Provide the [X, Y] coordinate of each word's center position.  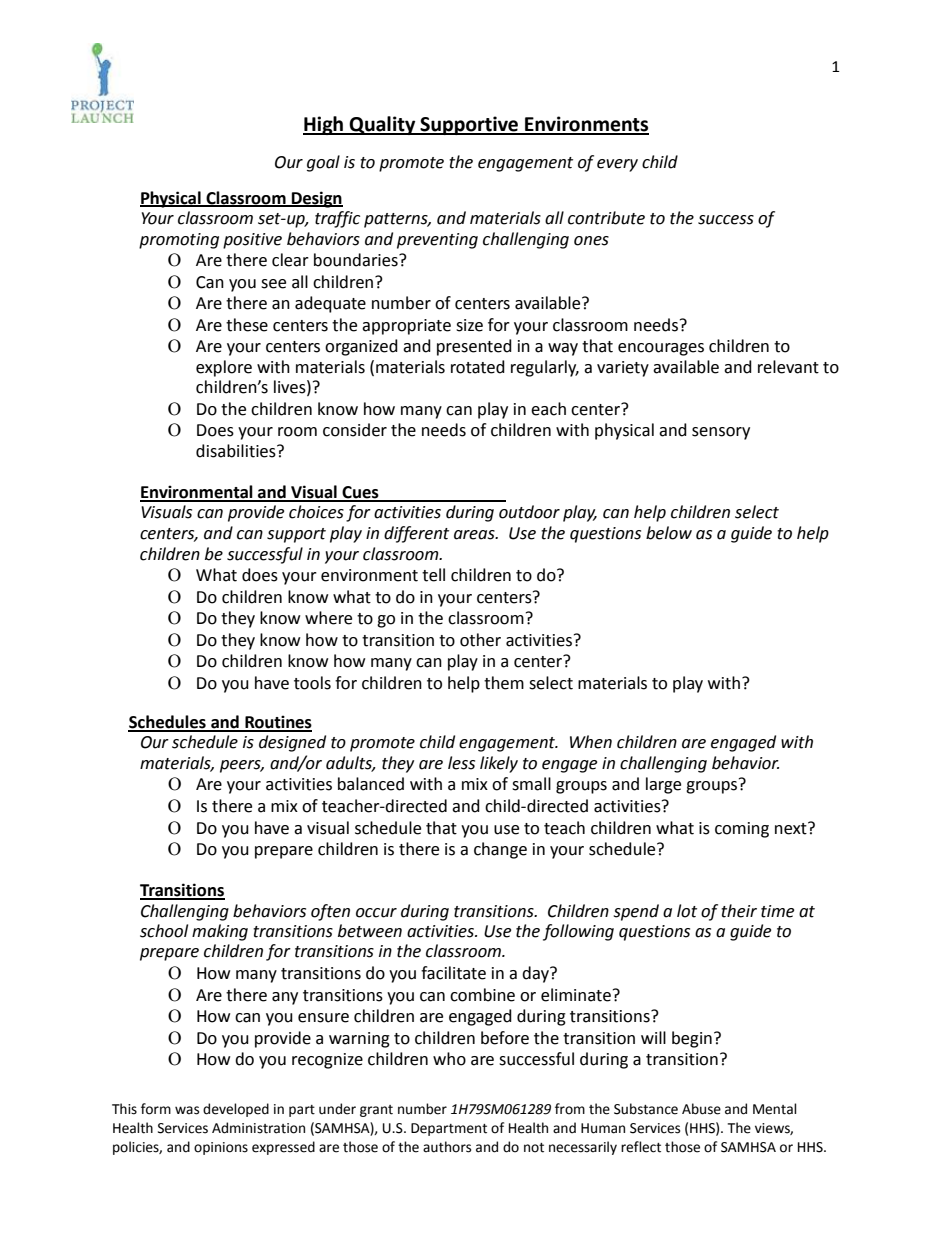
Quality [383, 125]
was [187, 1110]
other [480, 640]
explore [224, 368]
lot [687, 911]
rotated [478, 367]
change [500, 850]
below [669, 533]
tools [312, 683]
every [617, 165]
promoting [179, 241]
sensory [721, 433]
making [220, 932]
